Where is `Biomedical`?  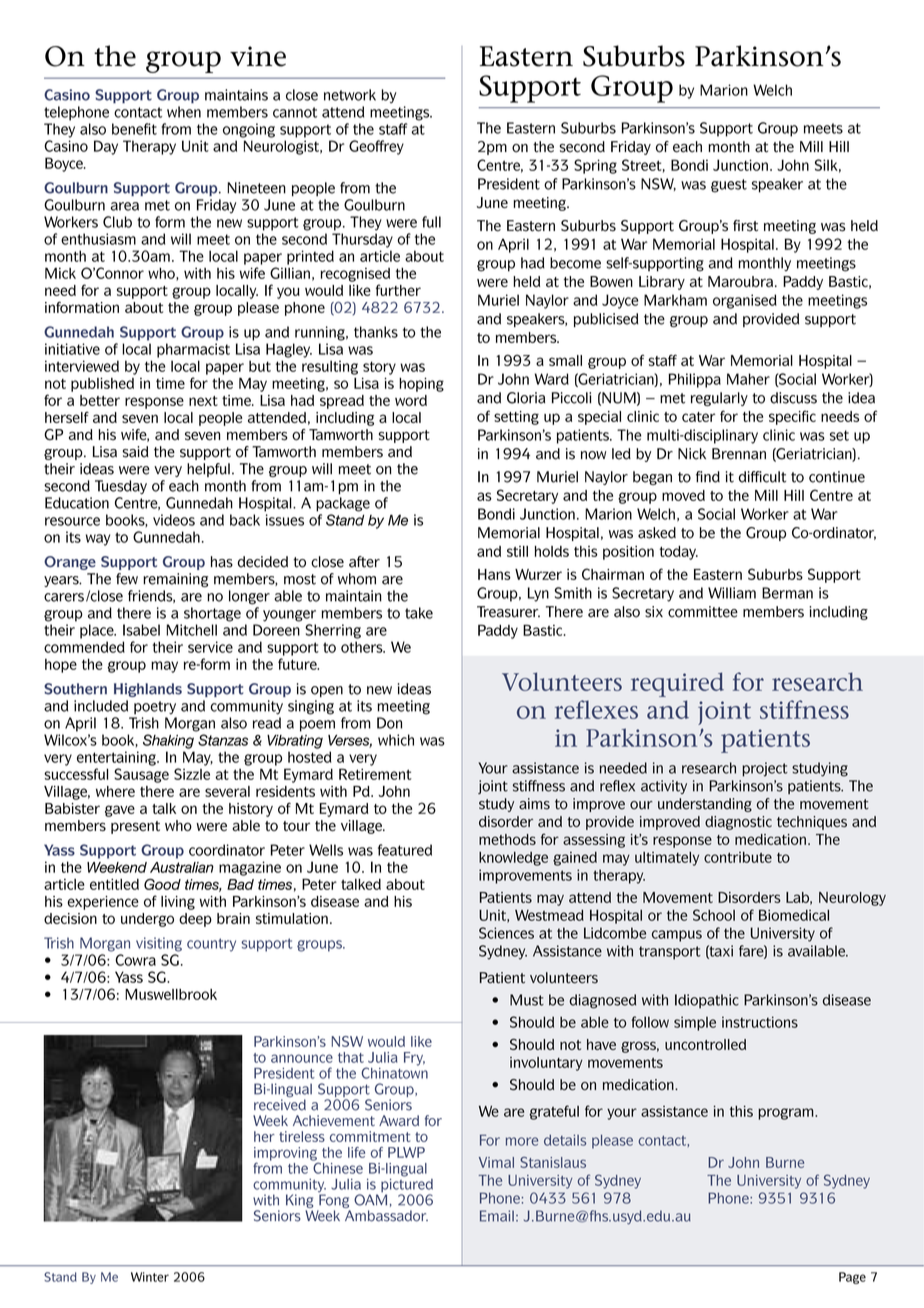
Biomedical is located at coordinates (794, 915).
